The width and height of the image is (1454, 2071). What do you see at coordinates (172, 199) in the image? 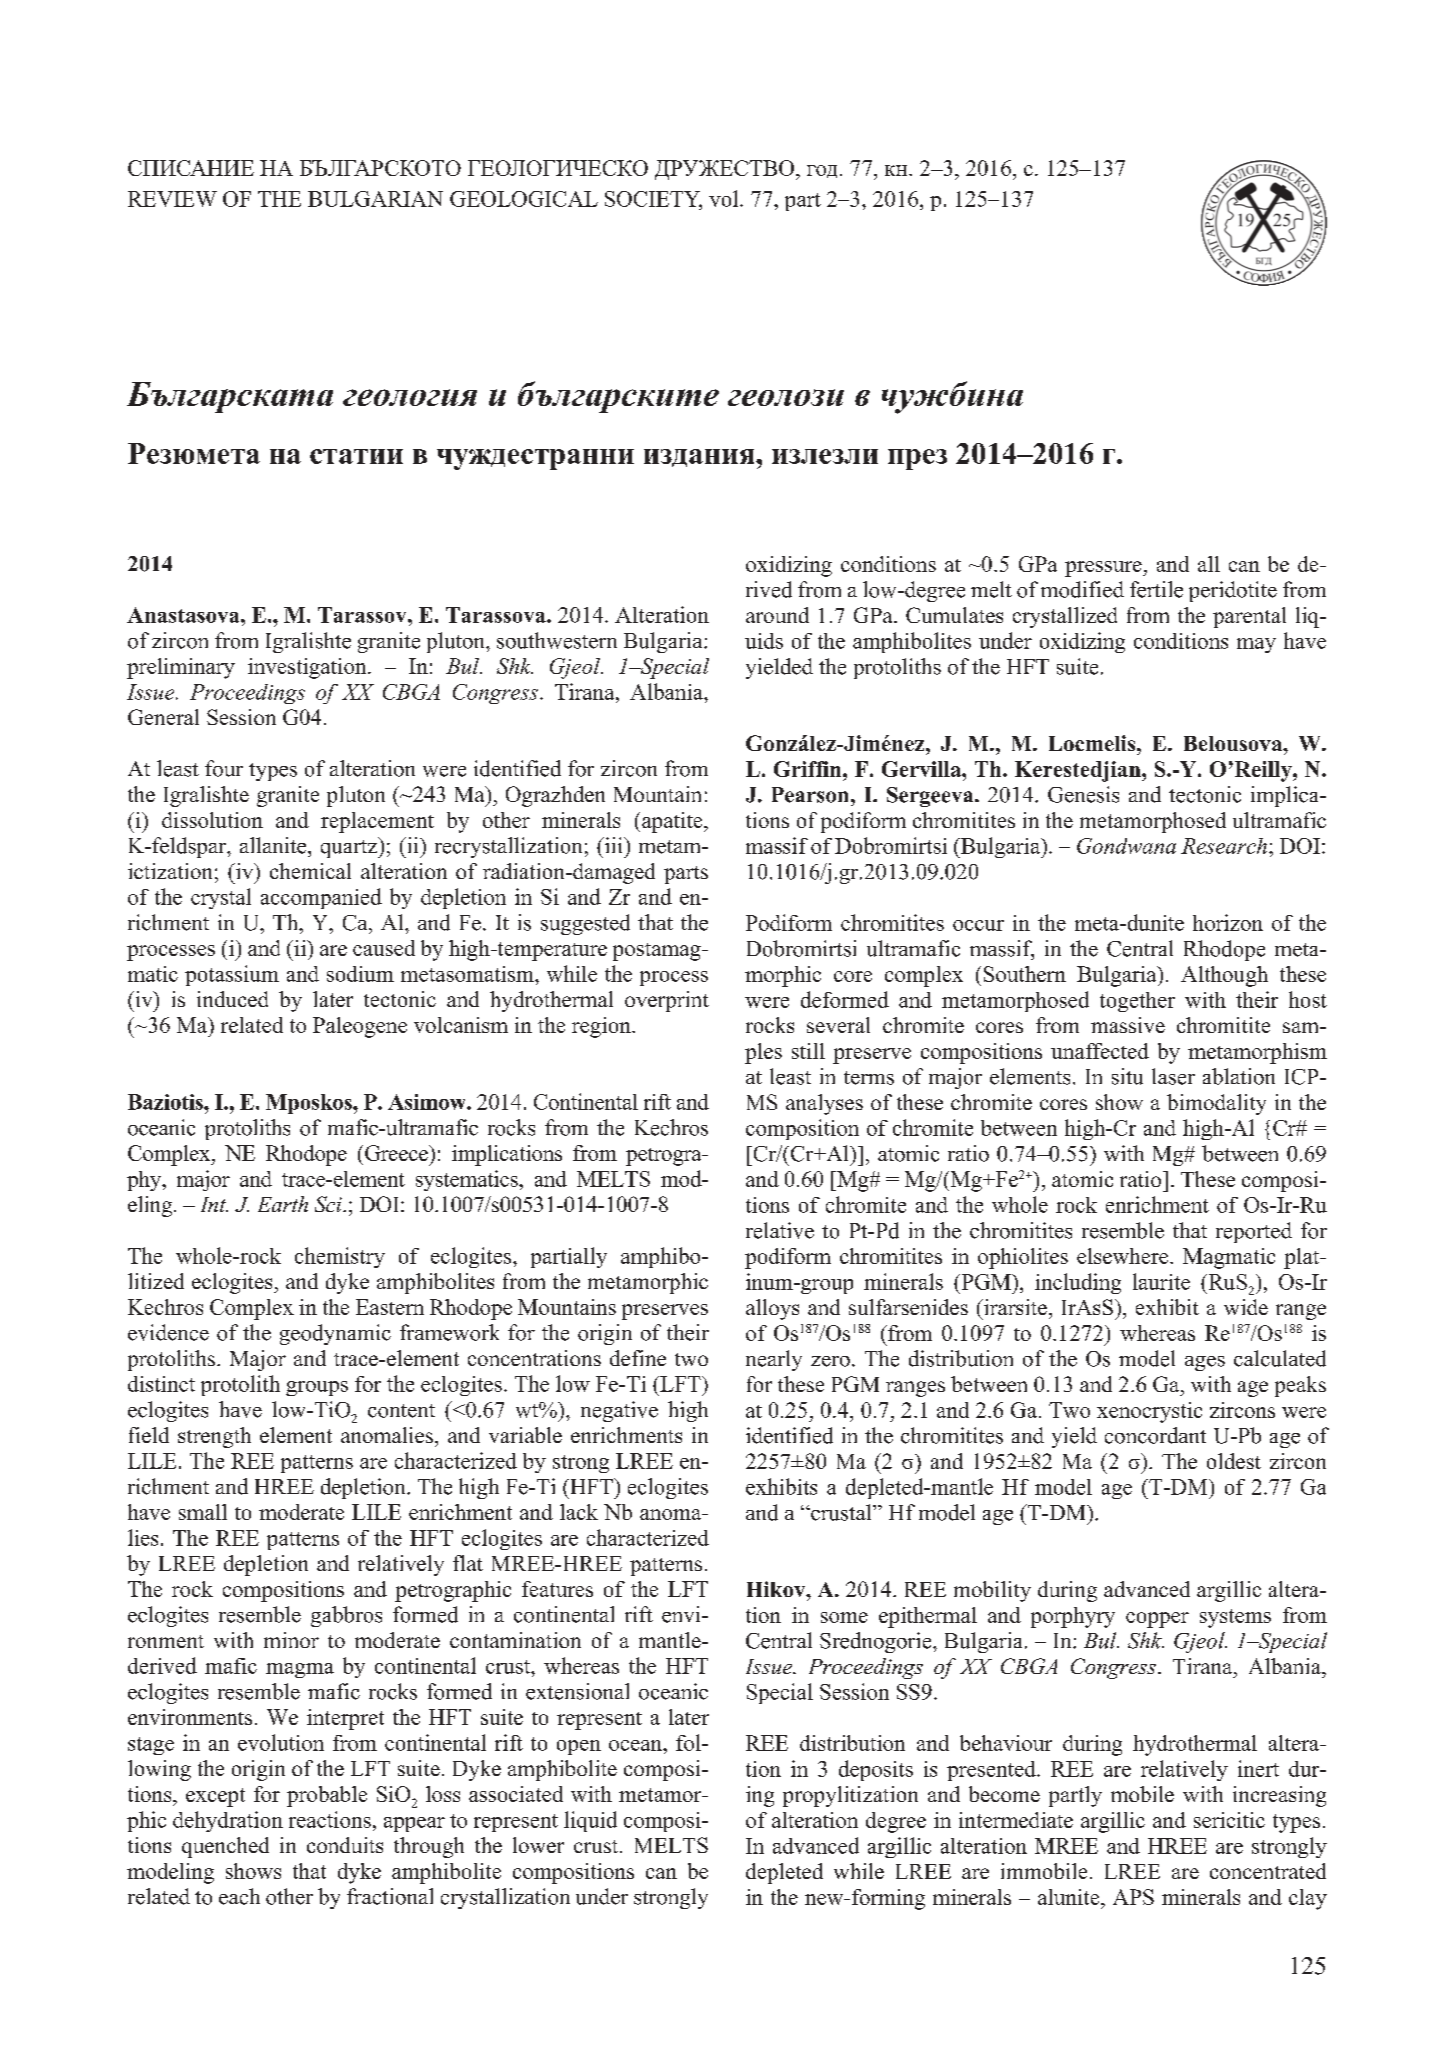
I see `REVIEW` at bounding box center [172, 199].
